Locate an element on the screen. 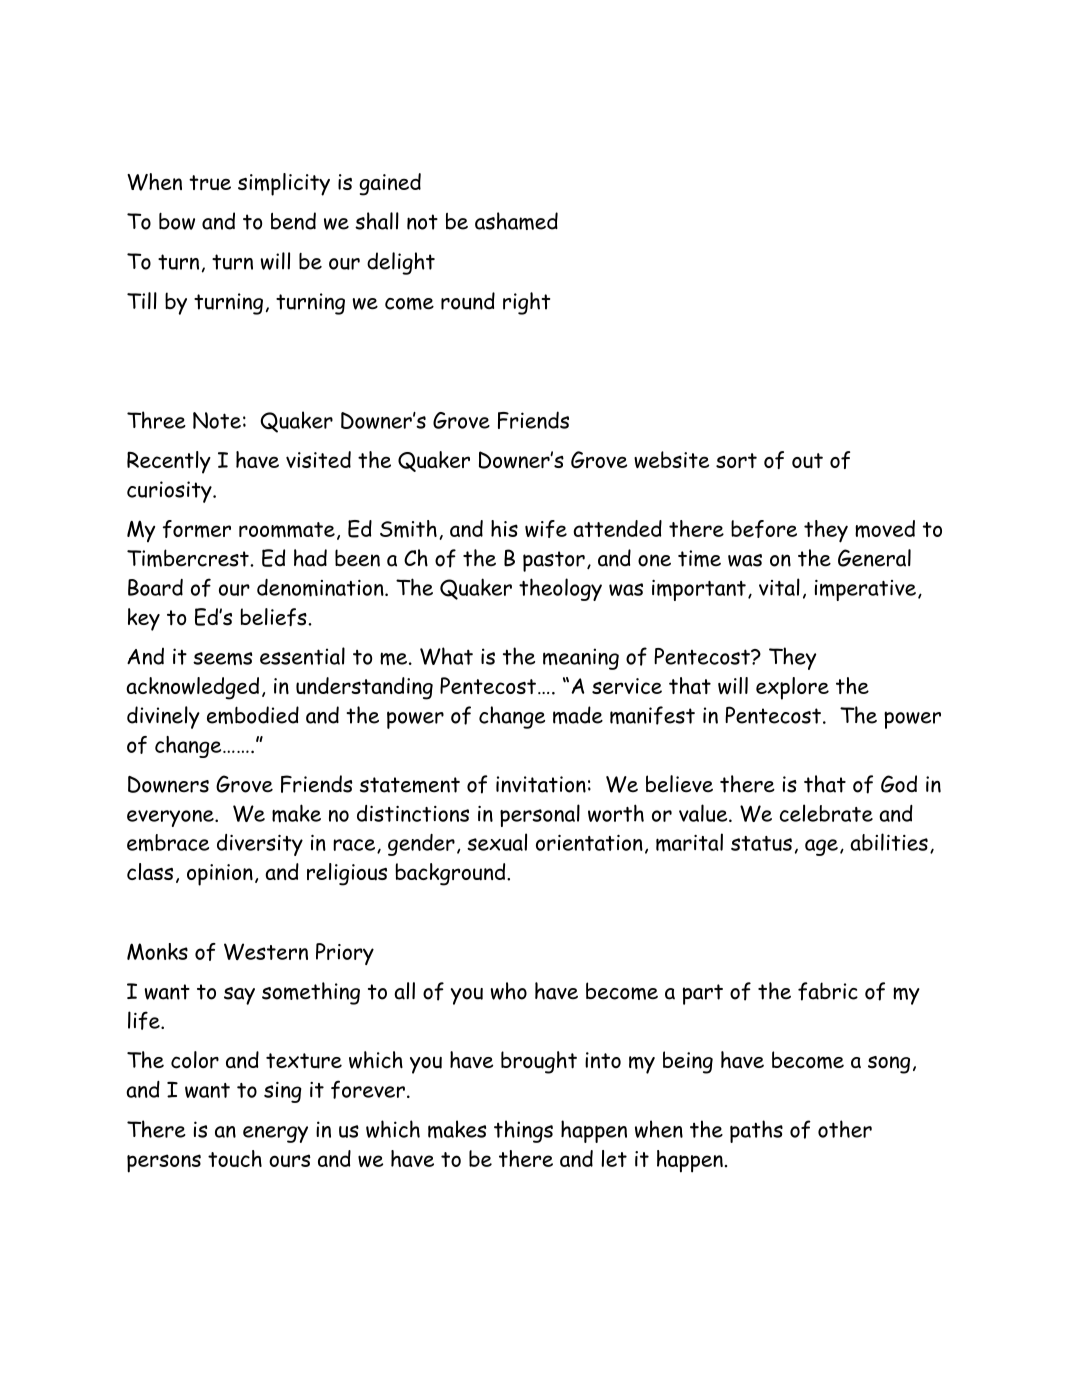 This screenshot has width=1071, height=1386. meaning is located at coordinates (581, 659).
